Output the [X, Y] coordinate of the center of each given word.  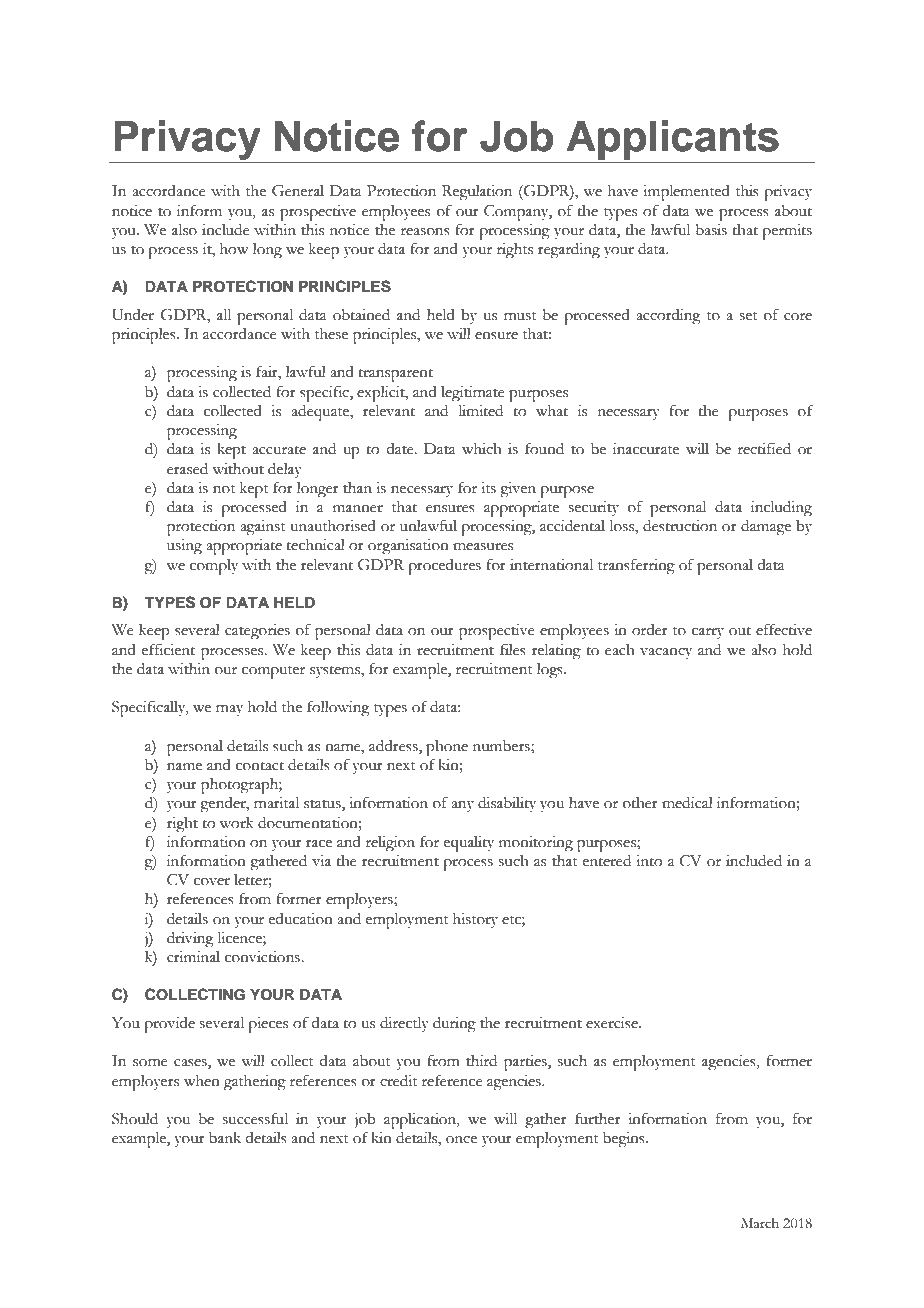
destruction [680, 526]
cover [212, 882]
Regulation [477, 193]
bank [225, 1138]
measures [483, 547]
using [184, 547]
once [461, 1140]
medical [687, 803]
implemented [686, 193]
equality [469, 844]
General [298, 191]
